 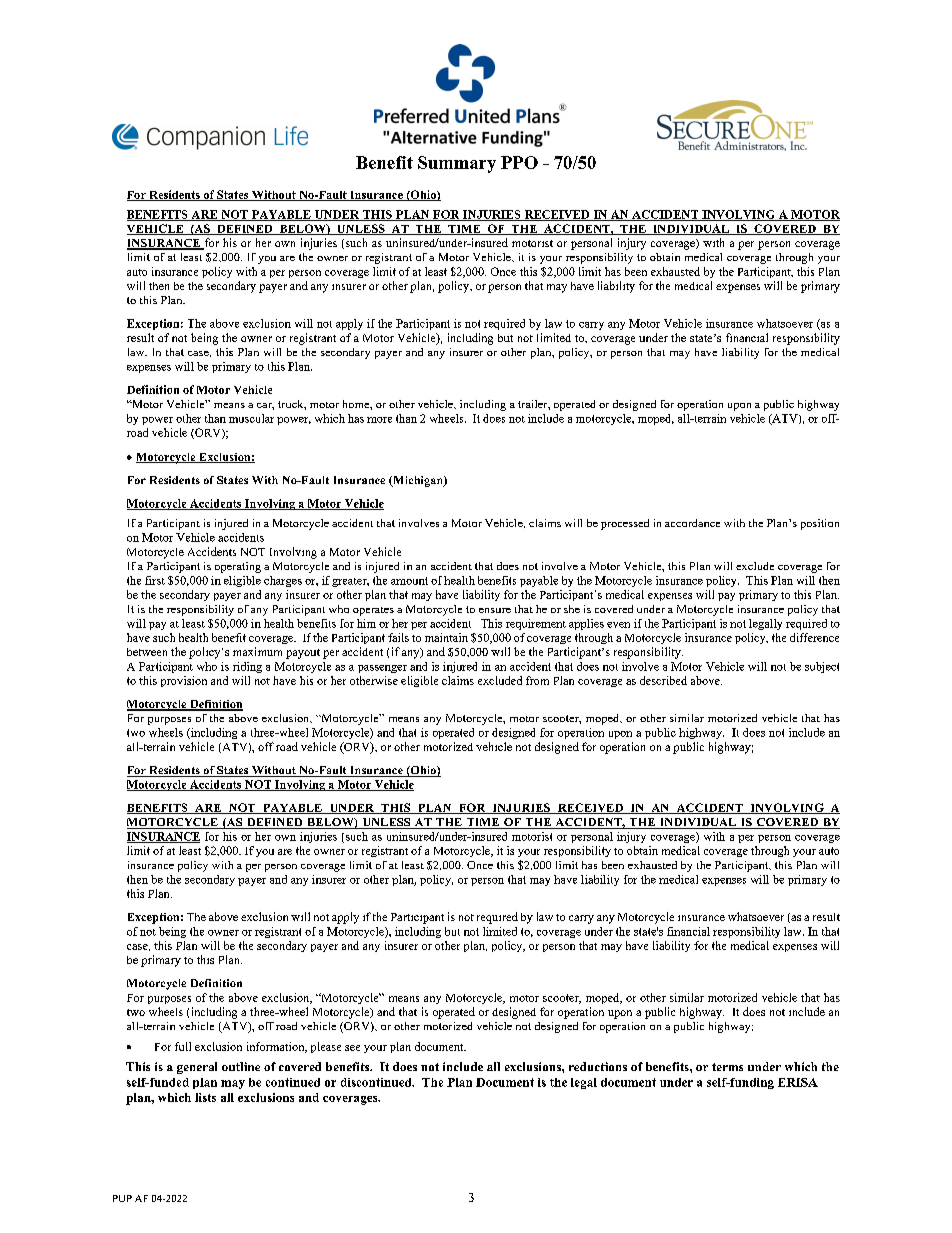 What do you see at coordinates (238, 567) in the image?
I see `operating` at bounding box center [238, 567].
